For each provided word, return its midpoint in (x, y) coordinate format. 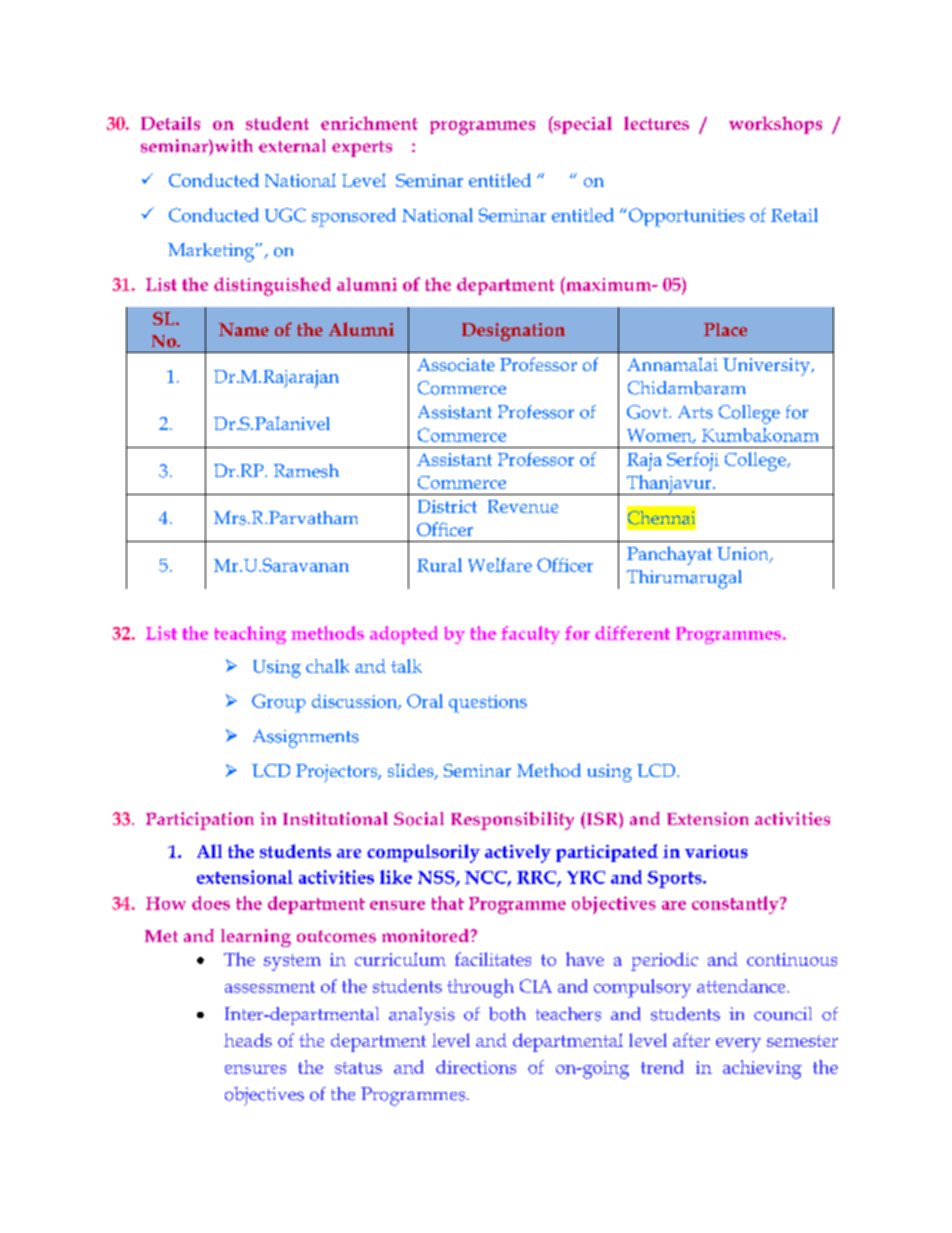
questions (488, 704)
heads (248, 1040)
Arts (695, 412)
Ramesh (306, 471)
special (582, 125)
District (447, 506)
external (292, 146)
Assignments (306, 738)
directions (476, 1067)
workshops (775, 125)
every (738, 1045)
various (716, 851)
